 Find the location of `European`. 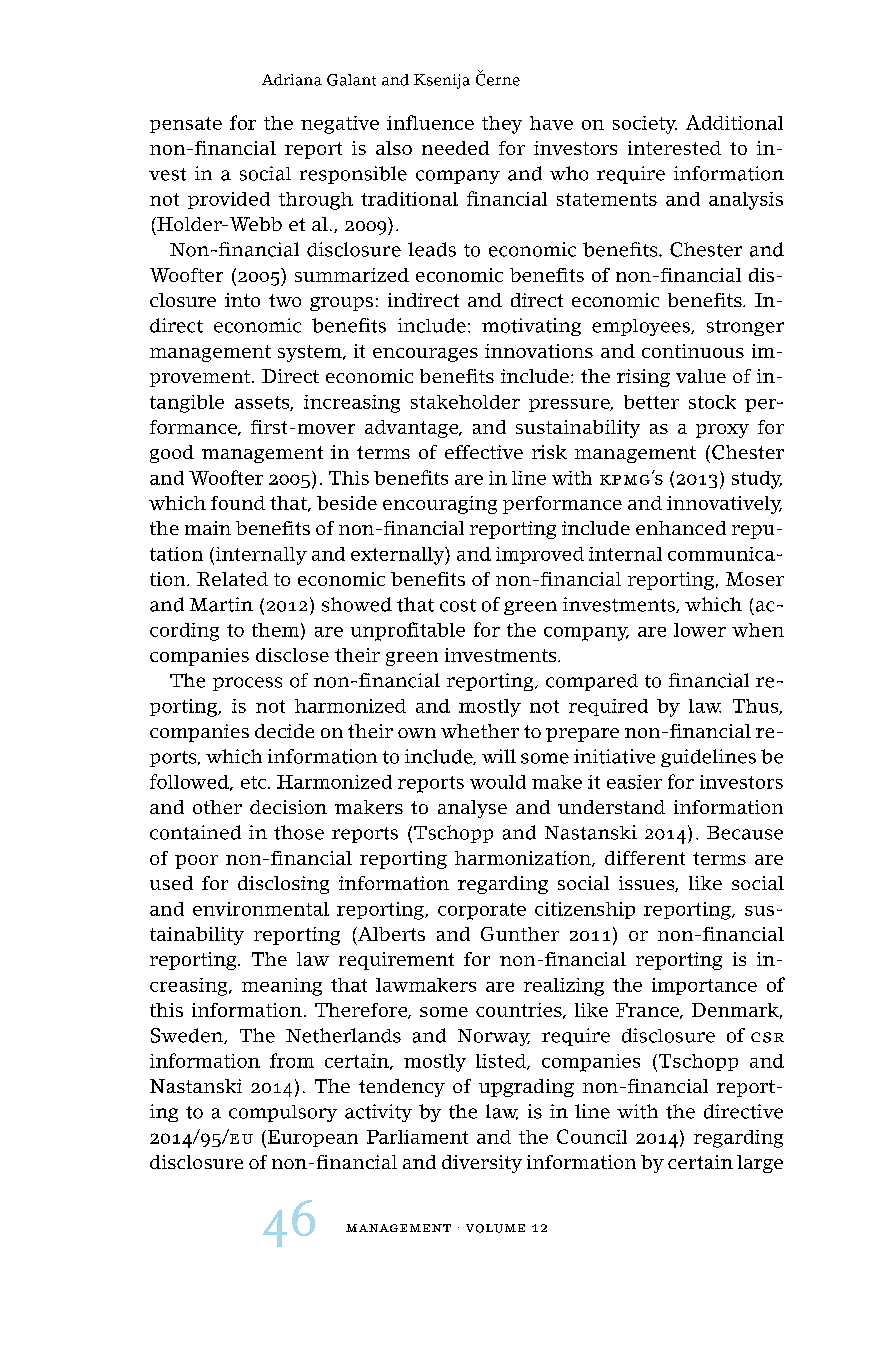

European is located at coordinates (311, 1139).
